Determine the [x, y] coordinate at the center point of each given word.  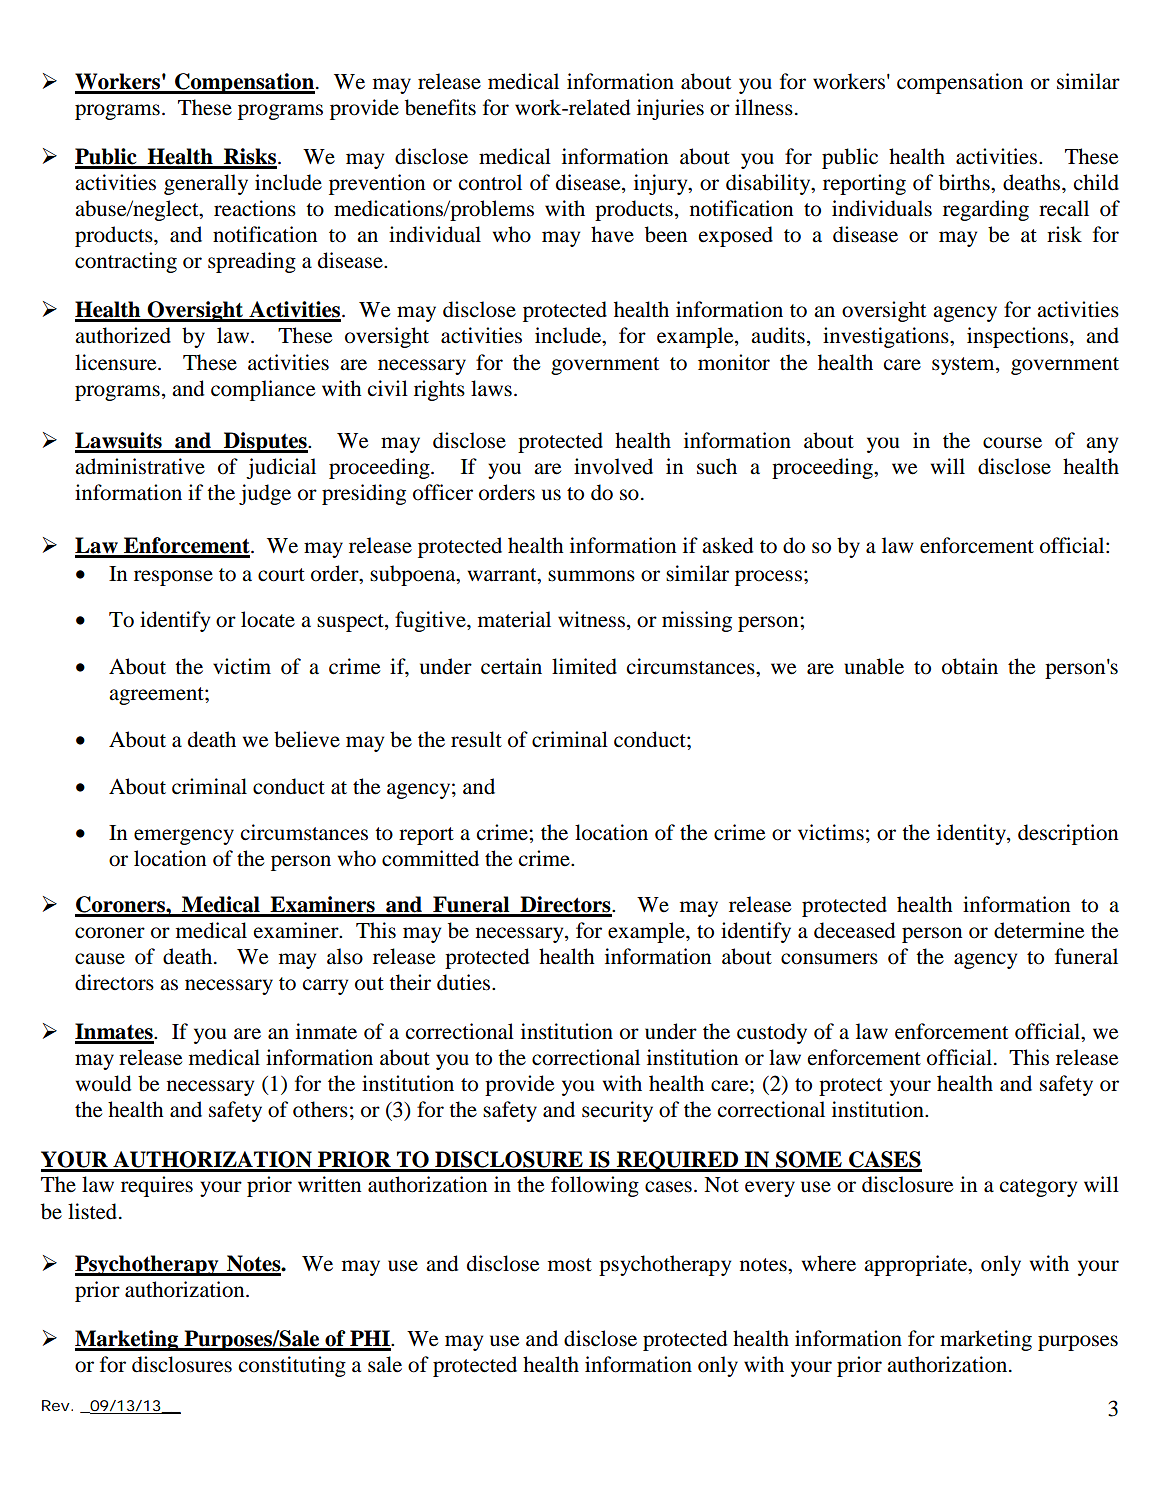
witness [591, 619]
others [320, 1109]
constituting [292, 1366]
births [965, 182]
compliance [263, 390]
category [1038, 1188]
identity [972, 834]
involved [613, 466]
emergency [184, 837]
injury [662, 184]
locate [268, 619]
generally [206, 184]
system [964, 366]
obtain [970, 666]
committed [430, 858]
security [617, 1111]
